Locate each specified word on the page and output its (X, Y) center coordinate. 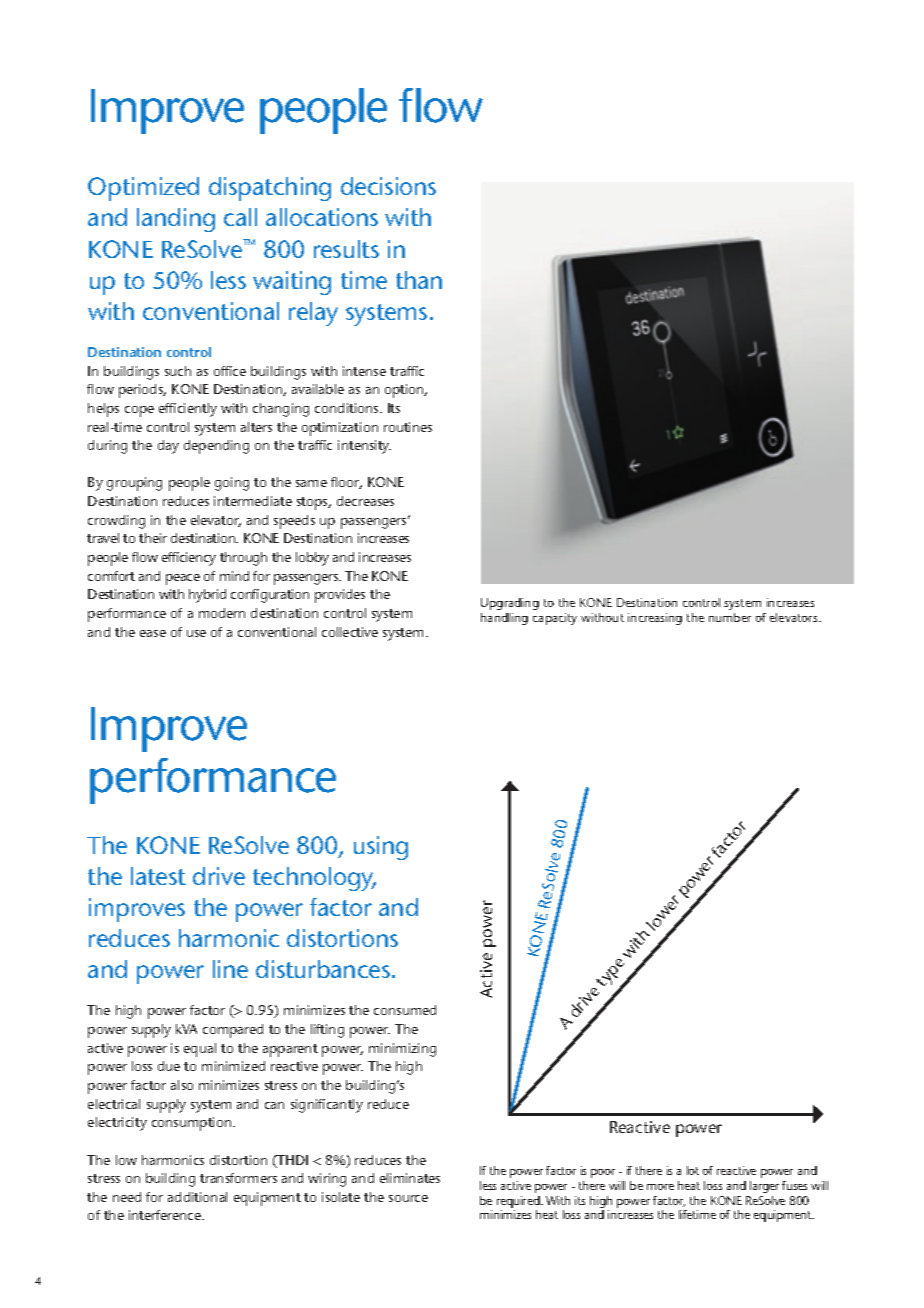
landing (176, 220)
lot (693, 1170)
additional (197, 1197)
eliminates (410, 1178)
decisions (388, 186)
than (419, 280)
